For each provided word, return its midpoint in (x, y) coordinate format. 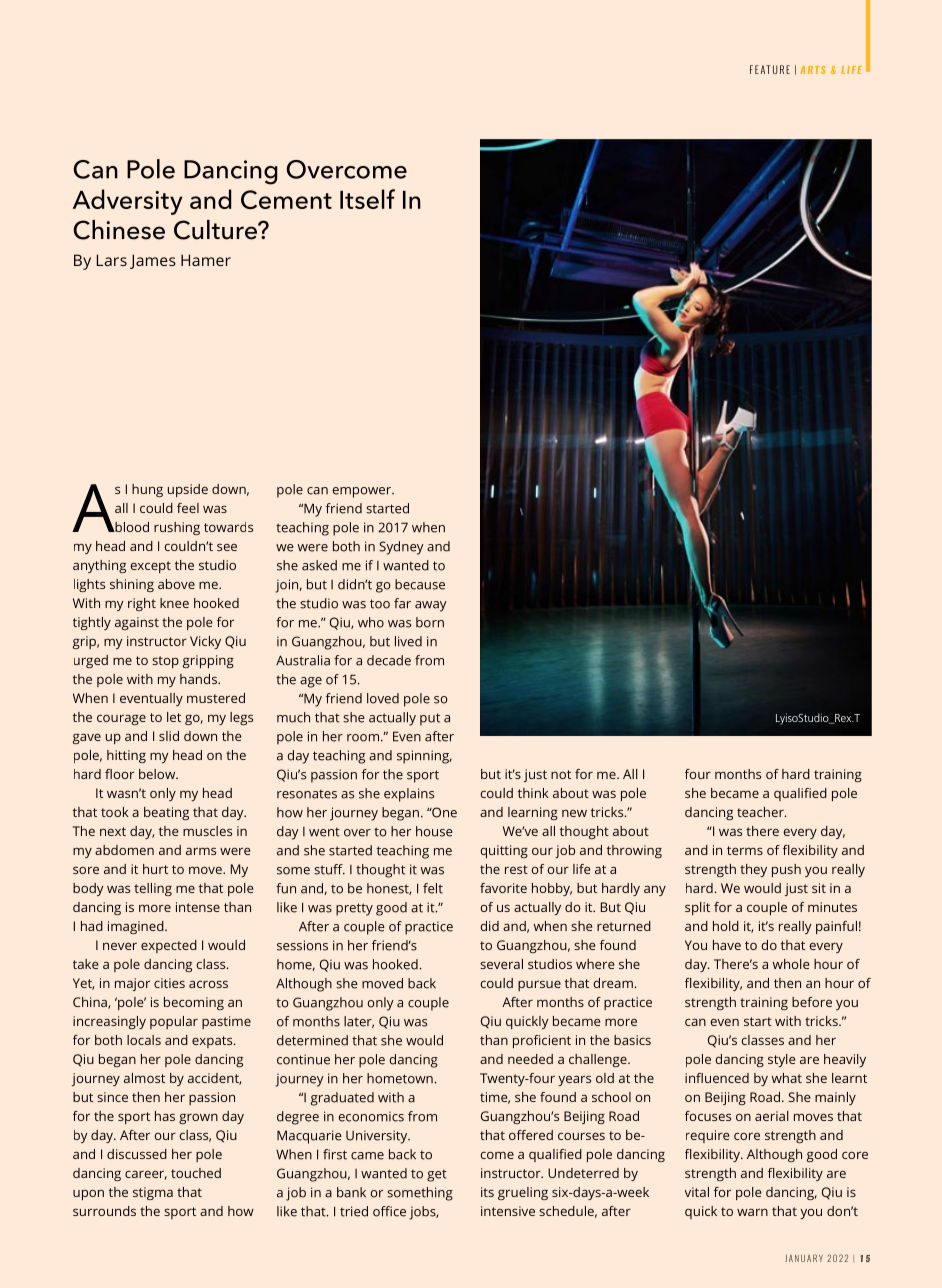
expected (169, 946)
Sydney (401, 548)
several (501, 964)
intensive (508, 1211)
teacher (761, 812)
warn (752, 1212)
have (727, 945)
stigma (153, 1193)
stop (165, 662)
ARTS (813, 70)
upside (188, 490)
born (430, 622)
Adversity (127, 202)
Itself (367, 199)
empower (363, 492)
